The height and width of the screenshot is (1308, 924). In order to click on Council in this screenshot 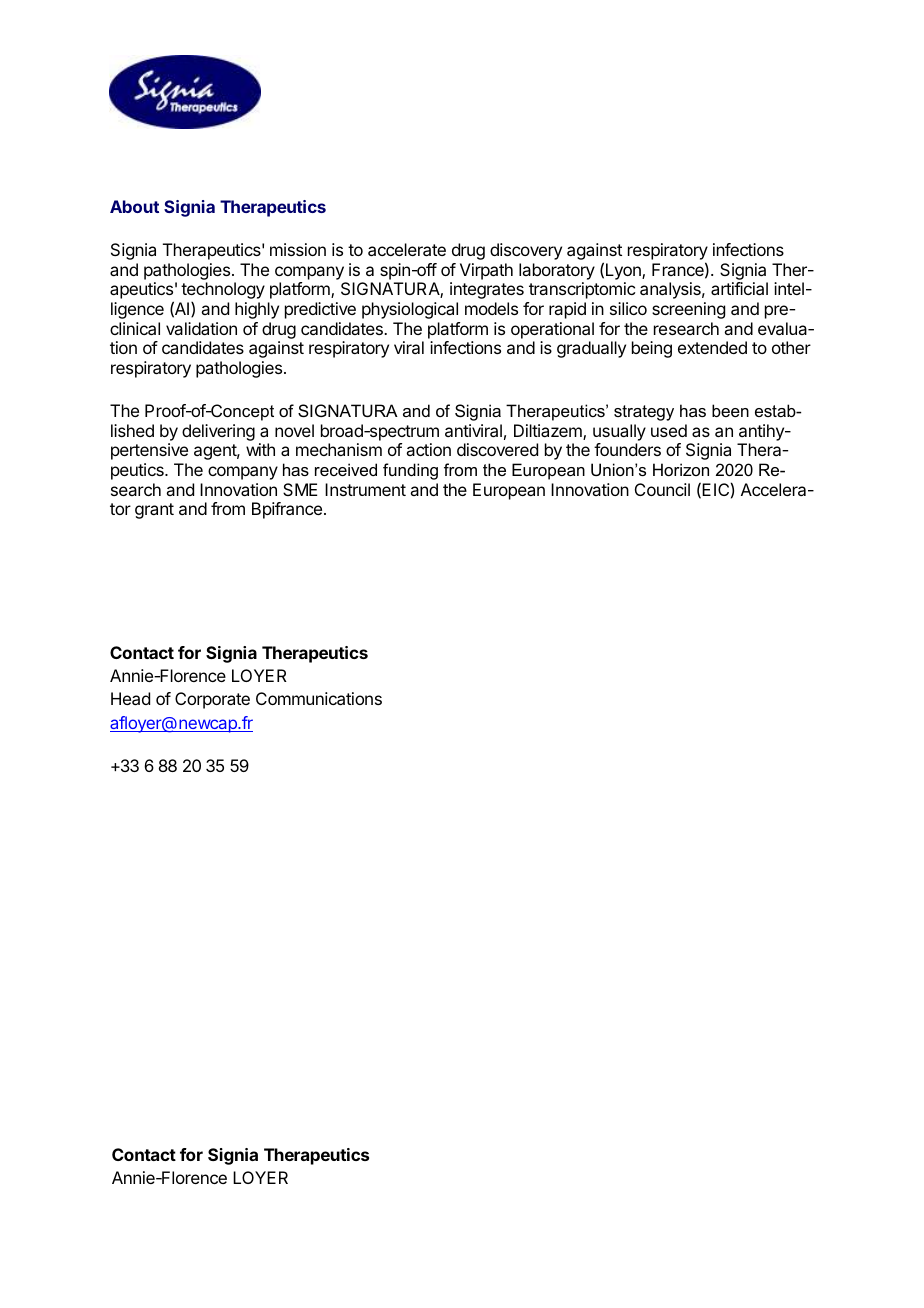, I will do `click(662, 489)`.
